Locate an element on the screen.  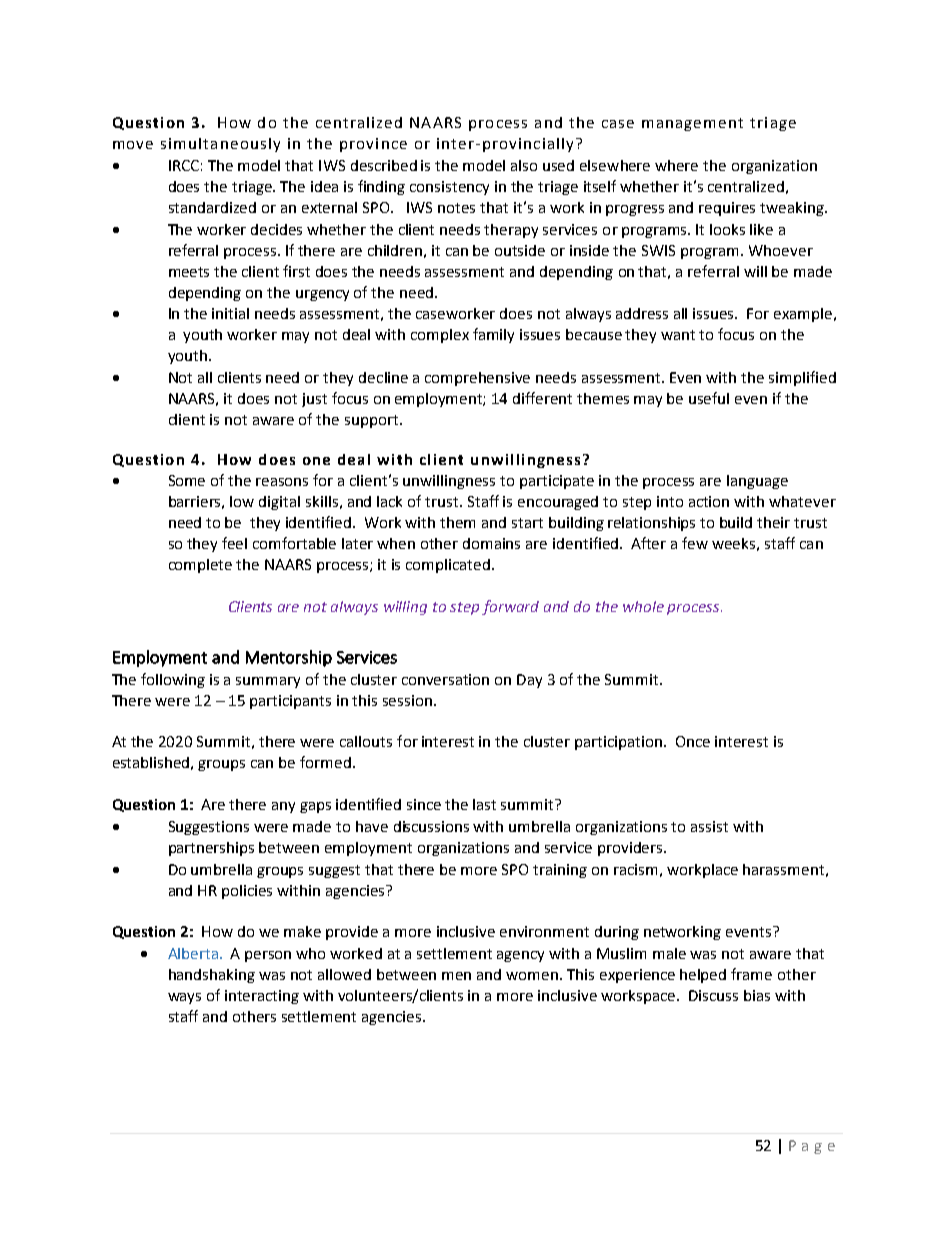
management is located at coordinates (692, 124).
